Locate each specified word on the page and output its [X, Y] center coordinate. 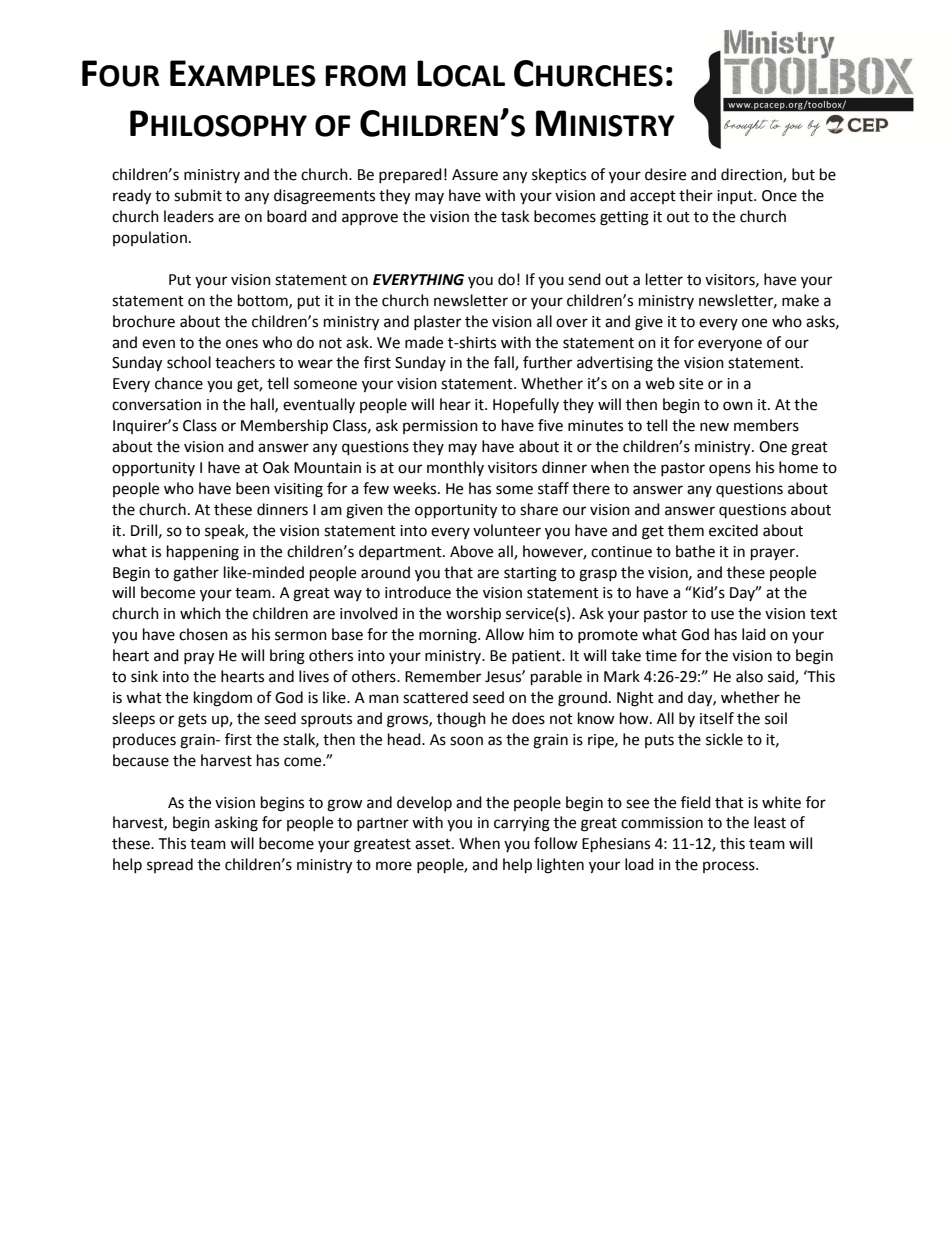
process [730, 867]
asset [434, 844]
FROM [365, 76]
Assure [475, 175]
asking [236, 824]
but [803, 174]
